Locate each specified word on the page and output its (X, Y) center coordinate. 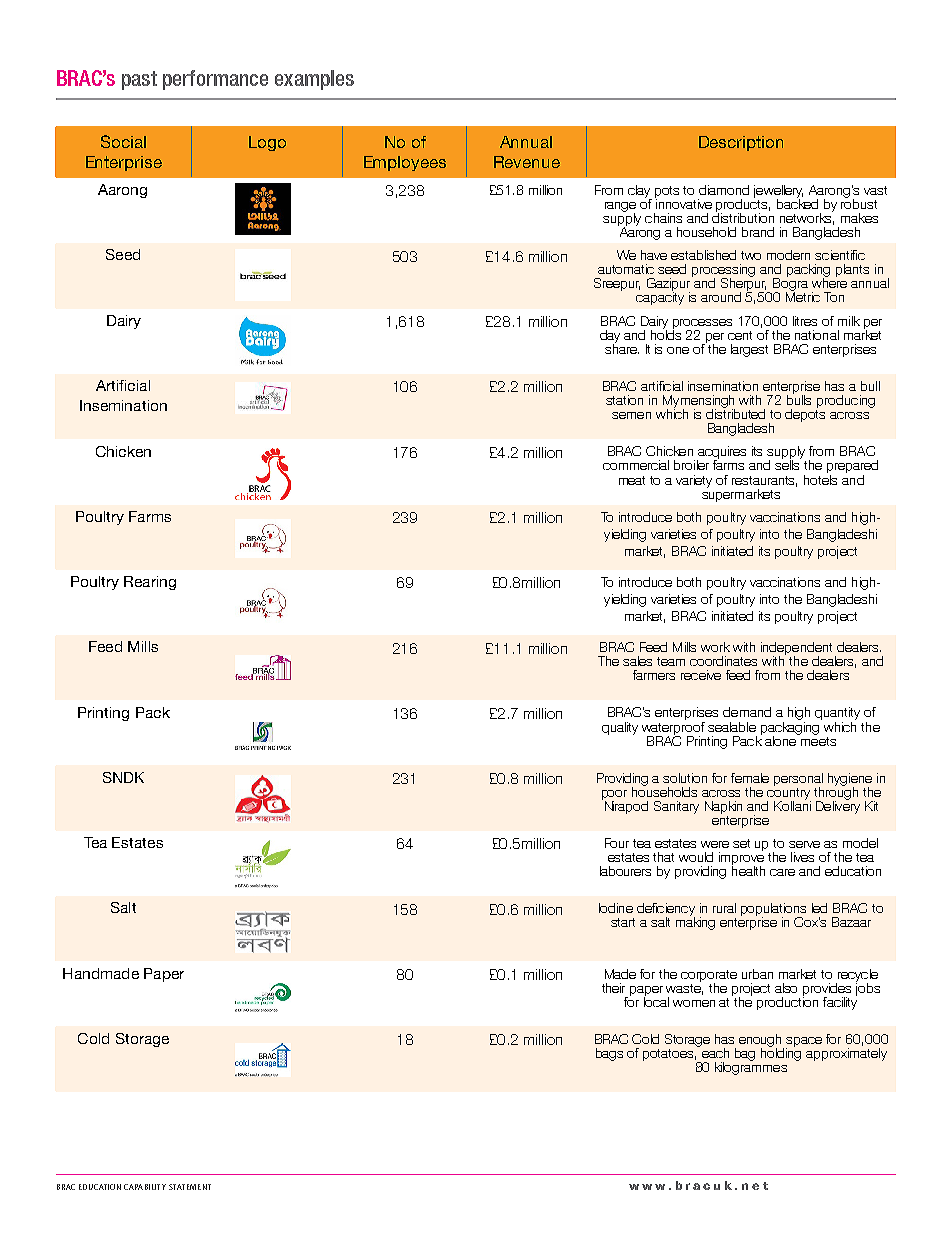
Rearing (150, 583)
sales (637, 661)
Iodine (616, 908)
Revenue (527, 162)
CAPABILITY (145, 1187)
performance (215, 80)
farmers (654, 675)
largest (749, 350)
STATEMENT (190, 1187)
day (610, 337)
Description (741, 143)
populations (773, 910)
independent (796, 649)
